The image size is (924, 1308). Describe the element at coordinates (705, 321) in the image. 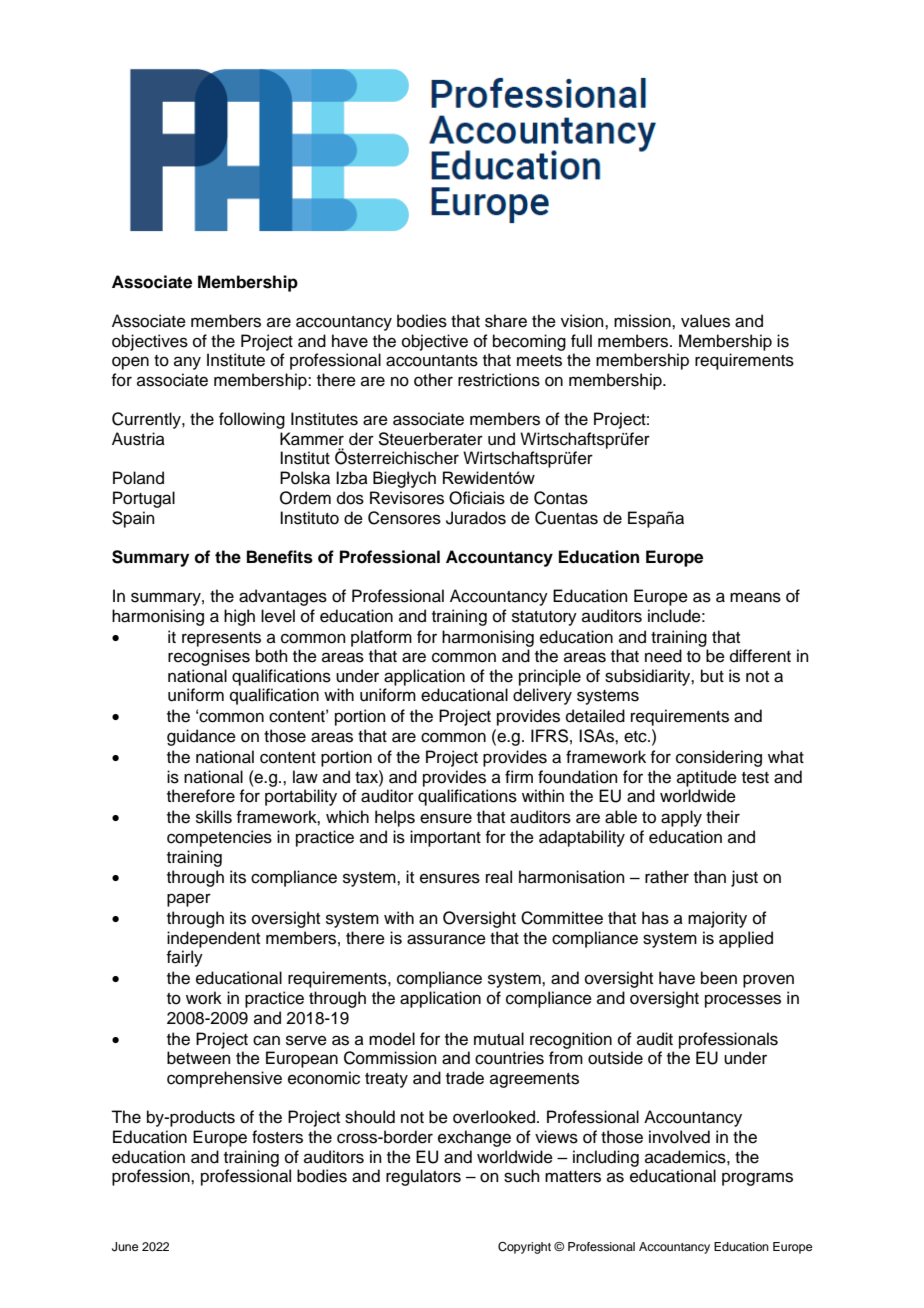

I see `values` at that location.
